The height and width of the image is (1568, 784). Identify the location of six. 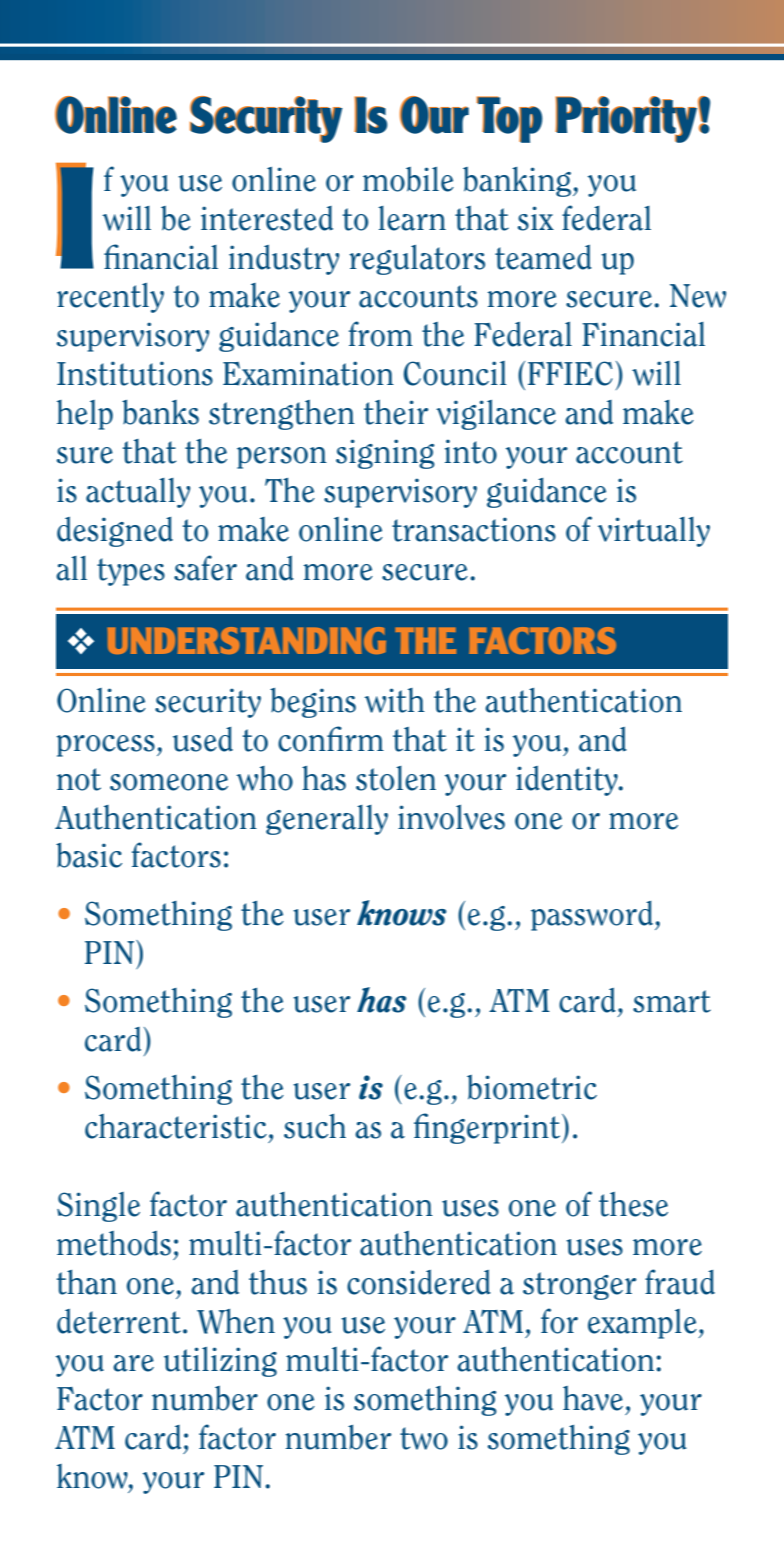
(536, 218).
